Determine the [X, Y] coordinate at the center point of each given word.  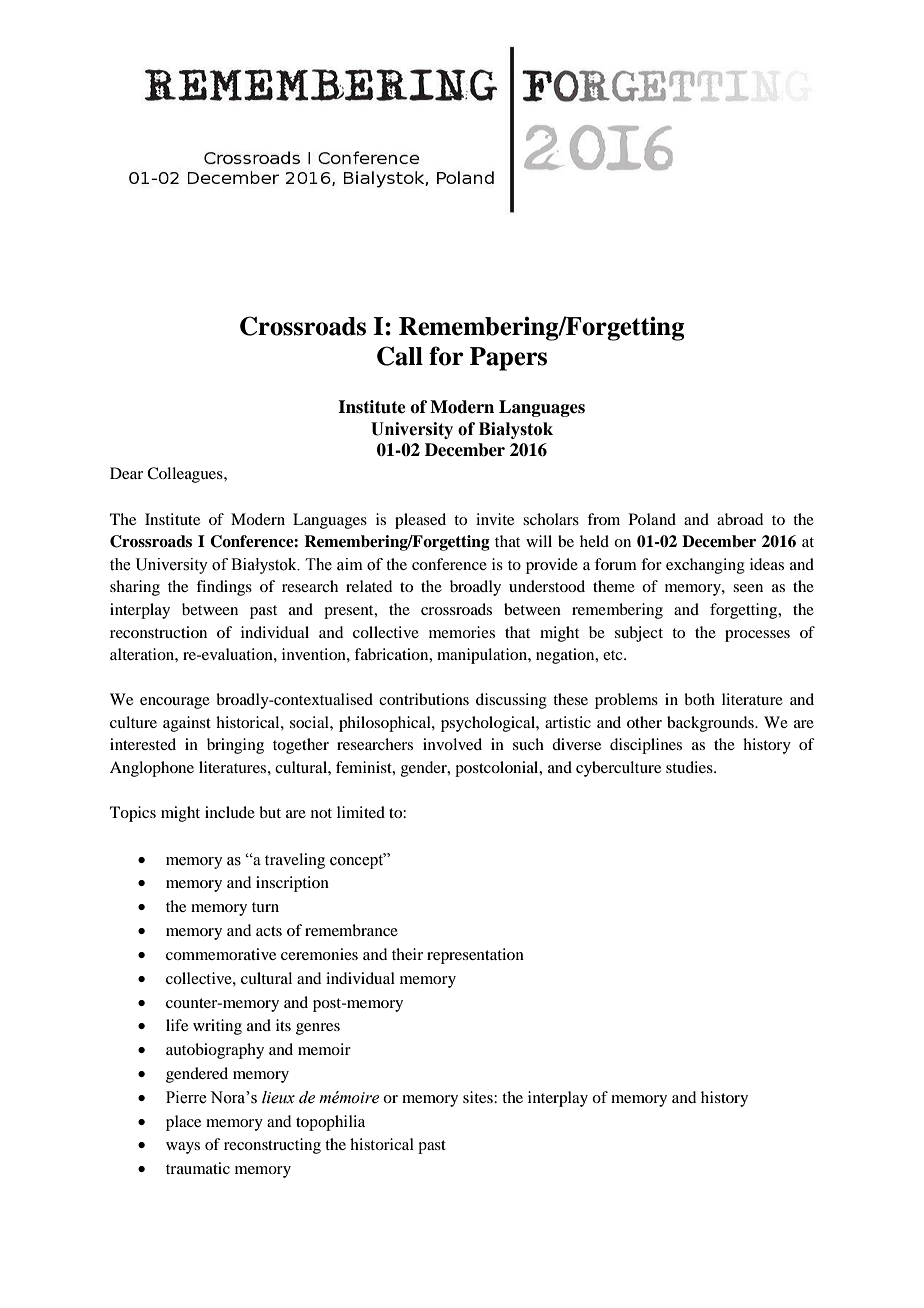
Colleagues [186, 475]
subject [639, 634]
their [407, 954]
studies [690, 767]
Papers [508, 359]
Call [400, 356]
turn [265, 907]
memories [462, 632]
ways [183, 1148]
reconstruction [158, 632]
